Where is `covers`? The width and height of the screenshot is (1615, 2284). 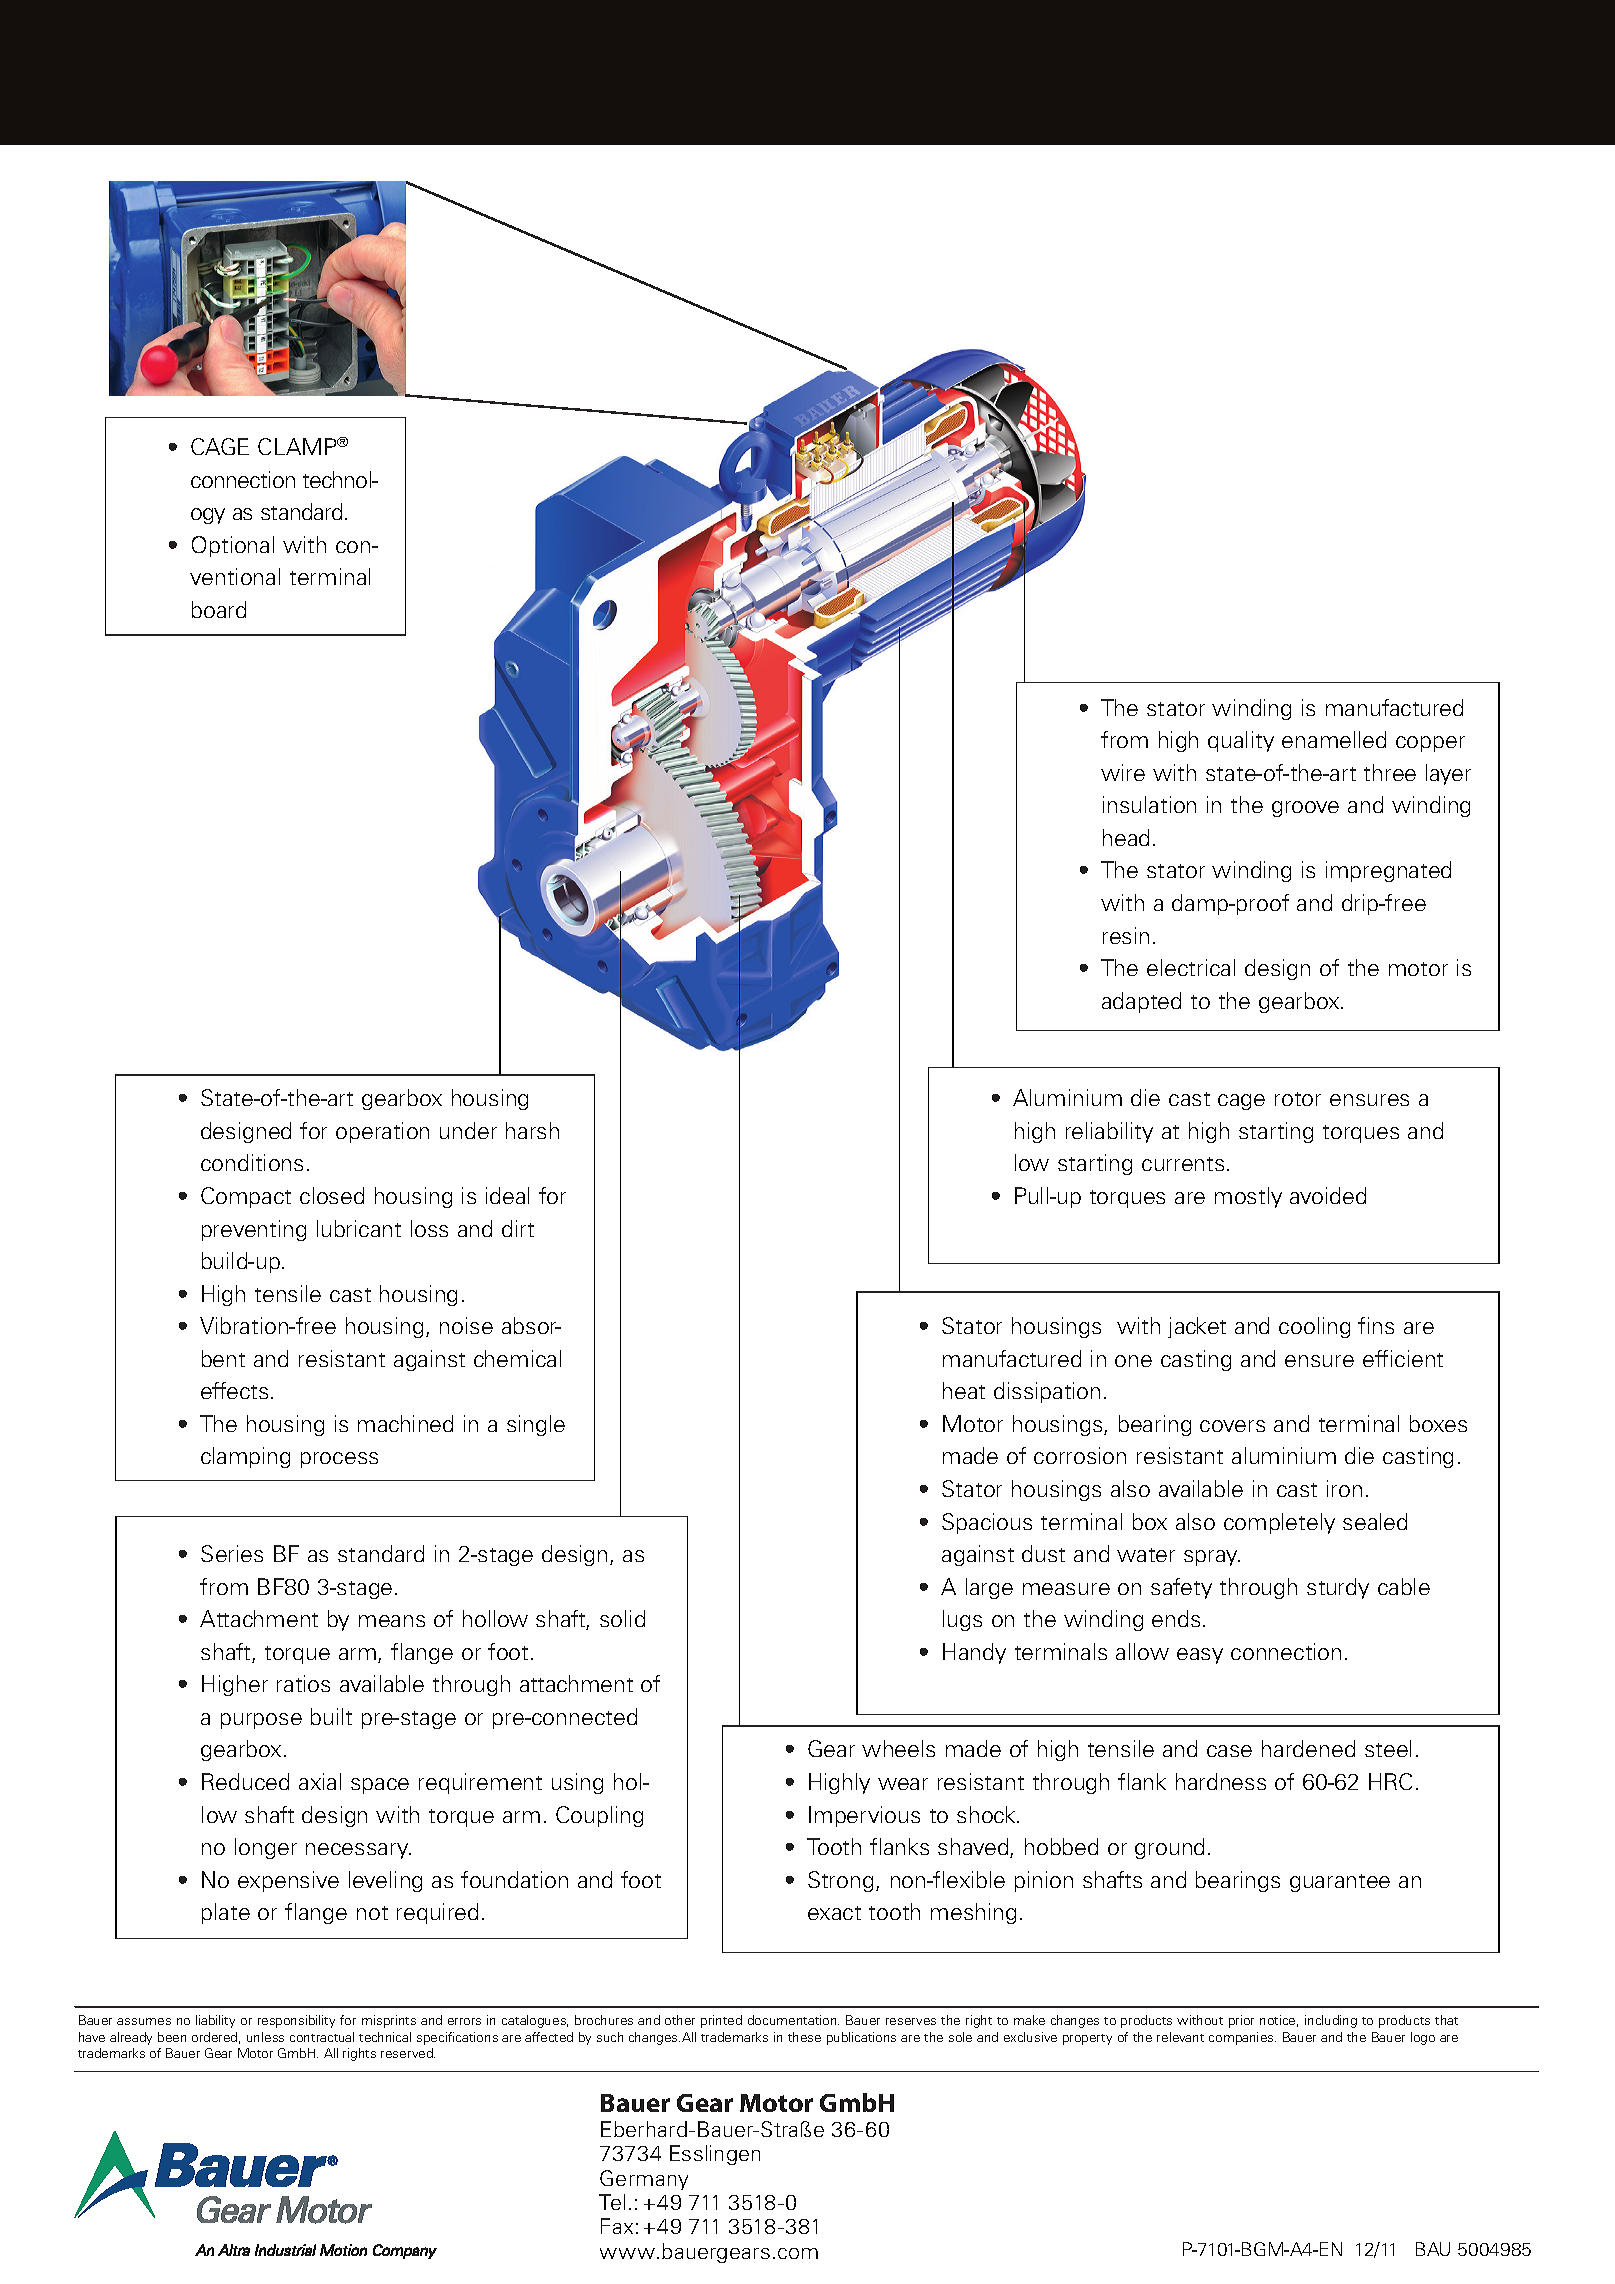 covers is located at coordinates (1232, 1426).
